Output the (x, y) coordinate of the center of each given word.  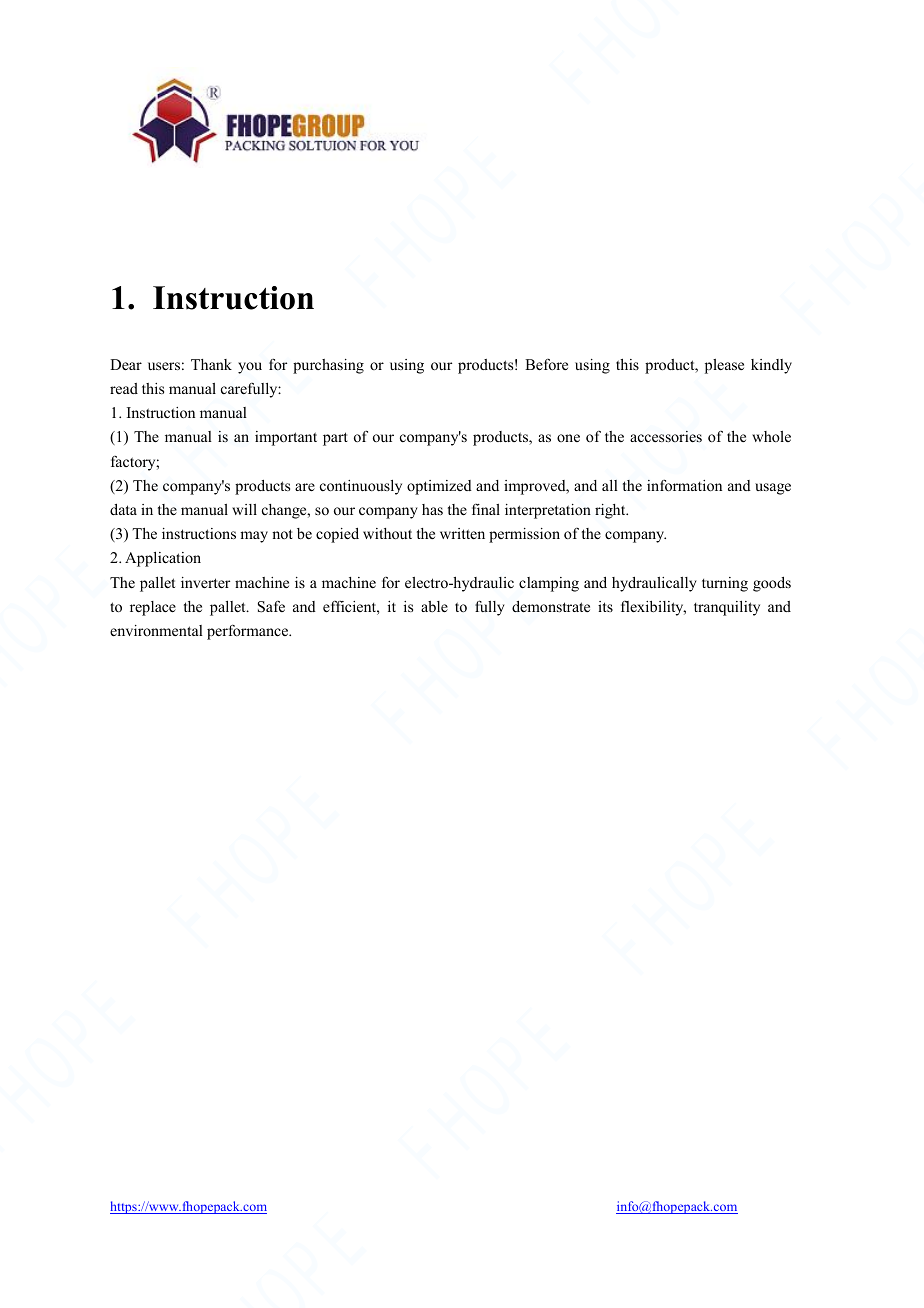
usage (773, 489)
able (434, 606)
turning (725, 584)
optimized (439, 487)
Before (546, 364)
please (724, 366)
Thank (211, 364)
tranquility (727, 608)
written (462, 533)
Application (163, 559)
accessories (666, 436)
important (286, 438)
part (335, 439)
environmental (156, 630)
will (244, 509)
